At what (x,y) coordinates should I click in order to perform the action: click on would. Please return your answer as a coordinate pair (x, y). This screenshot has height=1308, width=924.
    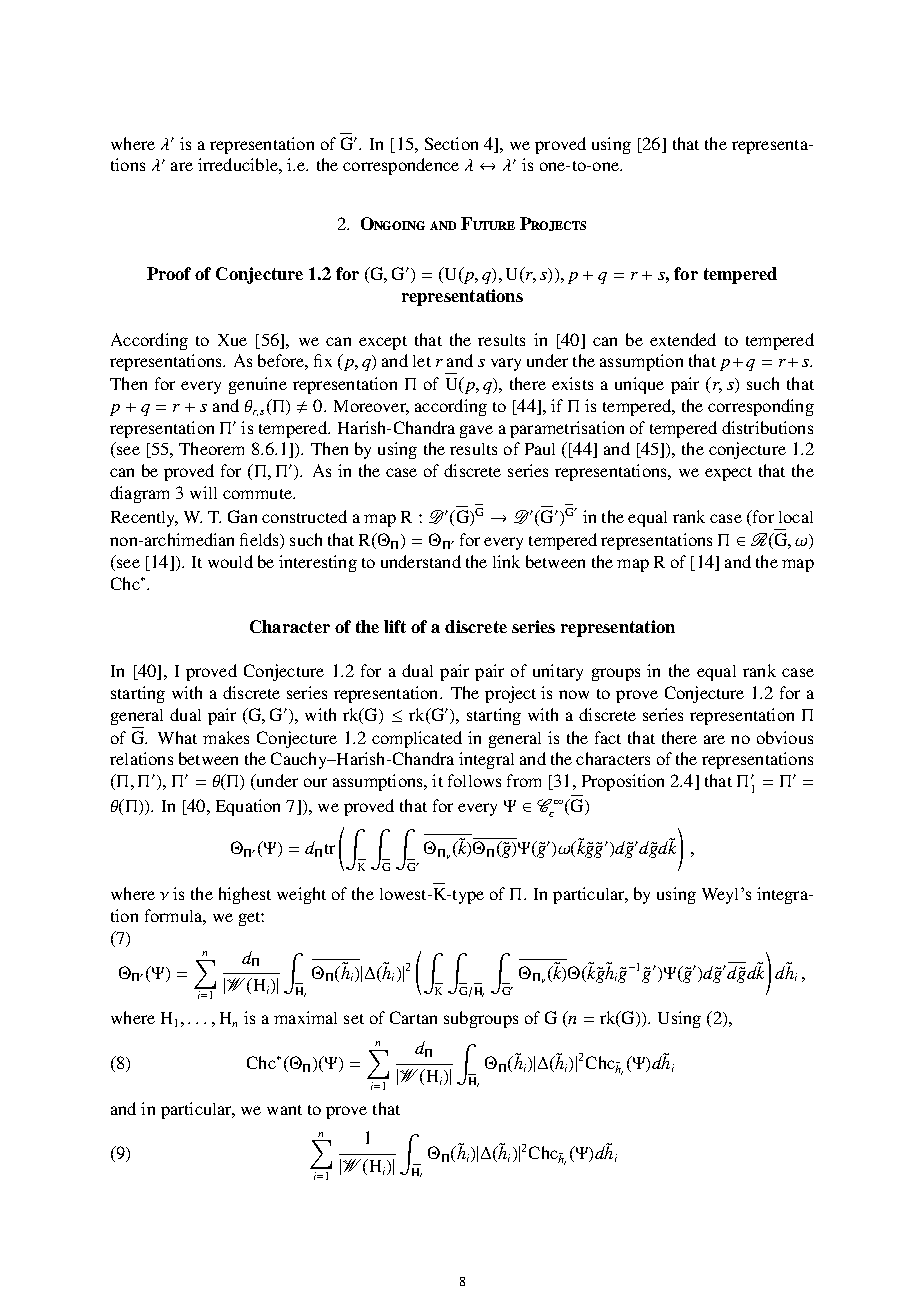
    Looking at the image, I should click on (230, 561).
